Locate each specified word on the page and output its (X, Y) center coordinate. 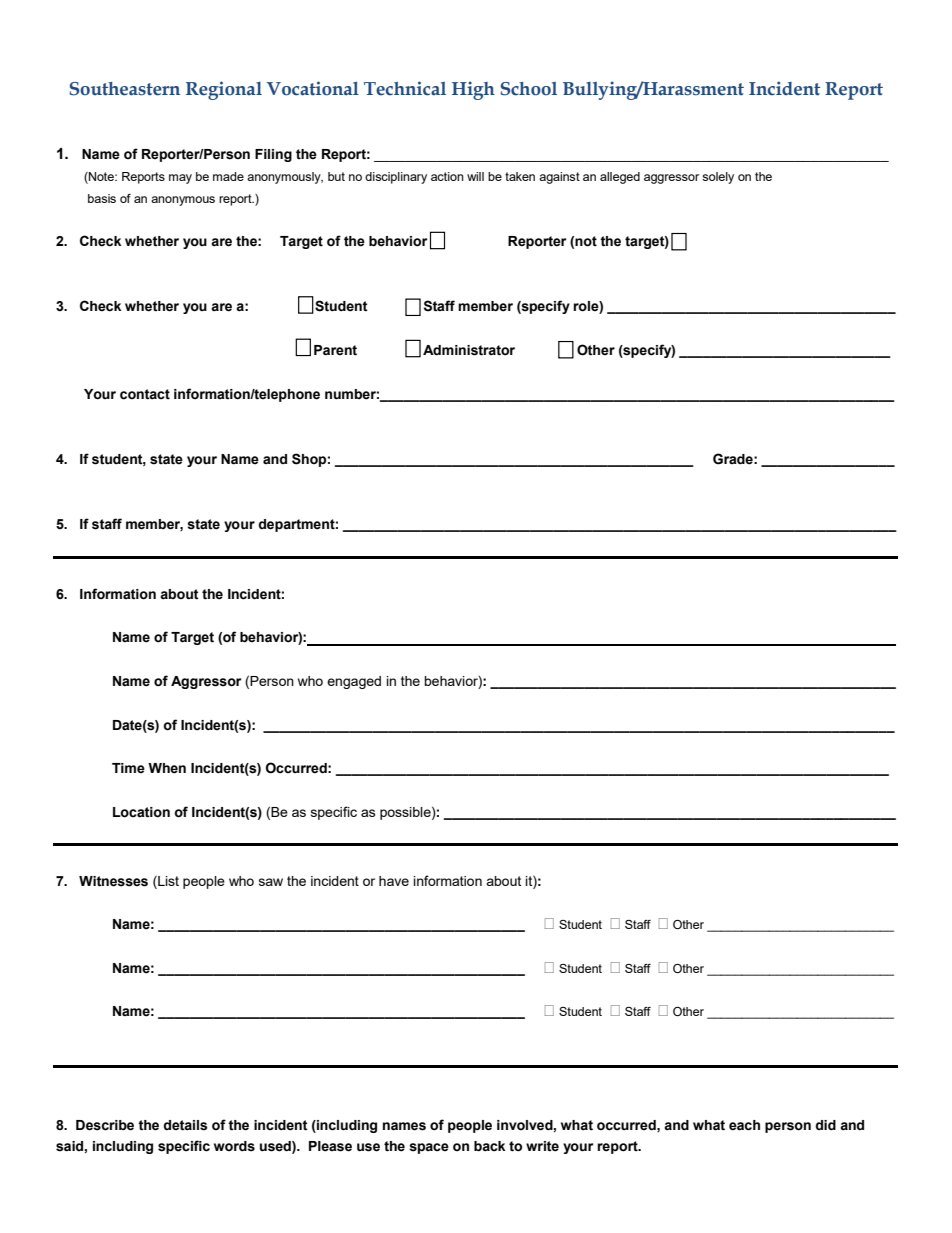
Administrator (469, 350)
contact (145, 394)
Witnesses (113, 881)
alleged (620, 178)
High (473, 90)
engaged (354, 682)
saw (271, 882)
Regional (224, 90)
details (185, 1125)
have (394, 881)
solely (718, 178)
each (744, 1125)
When (167, 768)
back (489, 1146)
